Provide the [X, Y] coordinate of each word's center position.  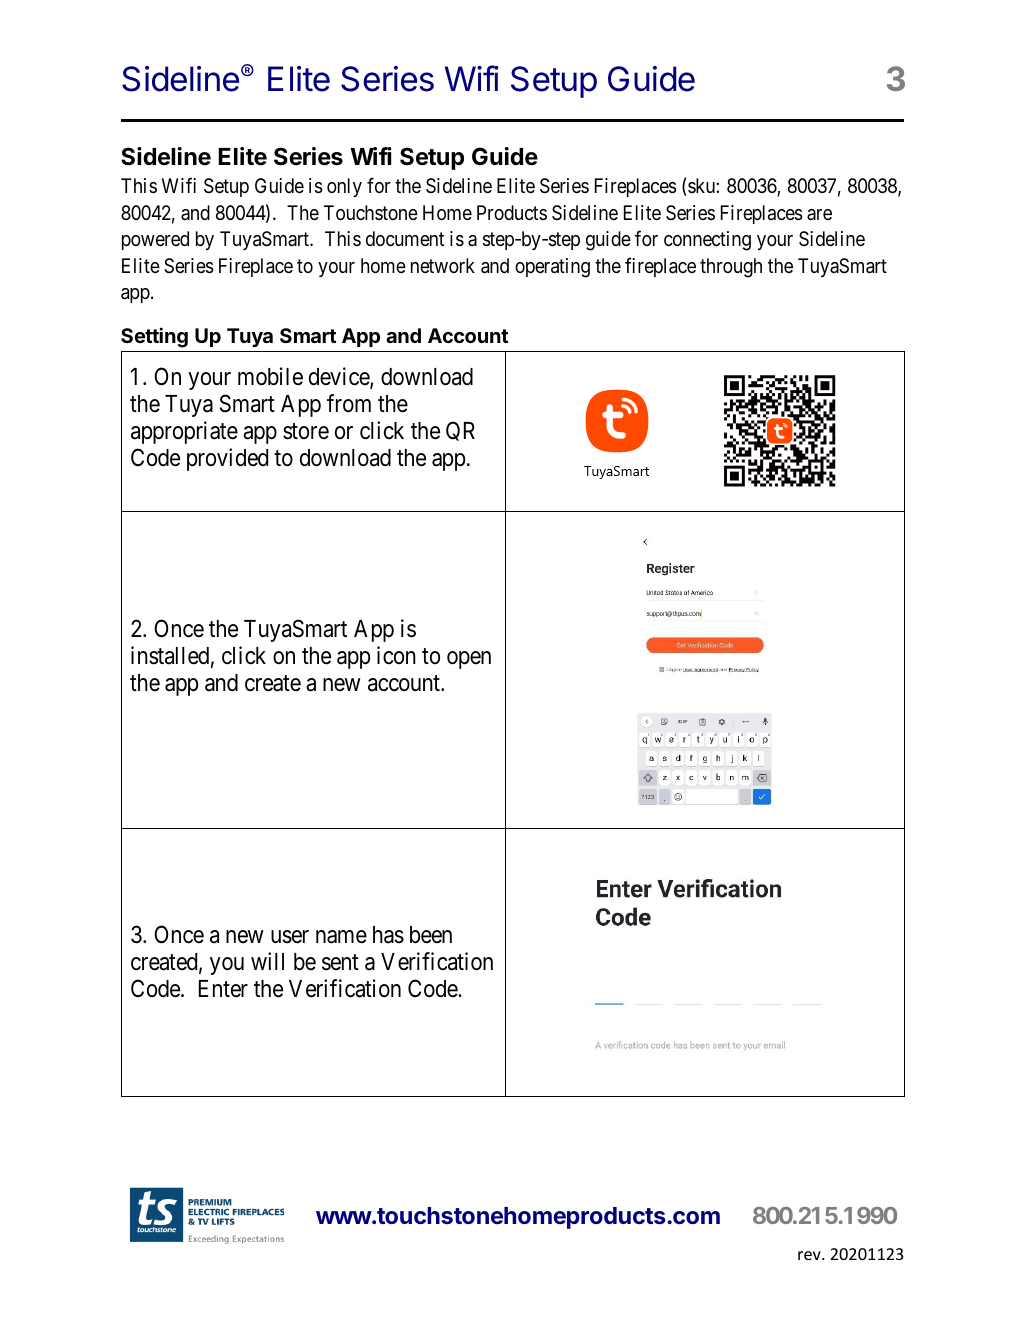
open [469, 660]
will [267, 961]
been [431, 935]
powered [155, 240]
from [349, 403]
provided [227, 459]
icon [396, 655]
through [731, 268]
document [405, 238]
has [388, 935]
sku [701, 187]
